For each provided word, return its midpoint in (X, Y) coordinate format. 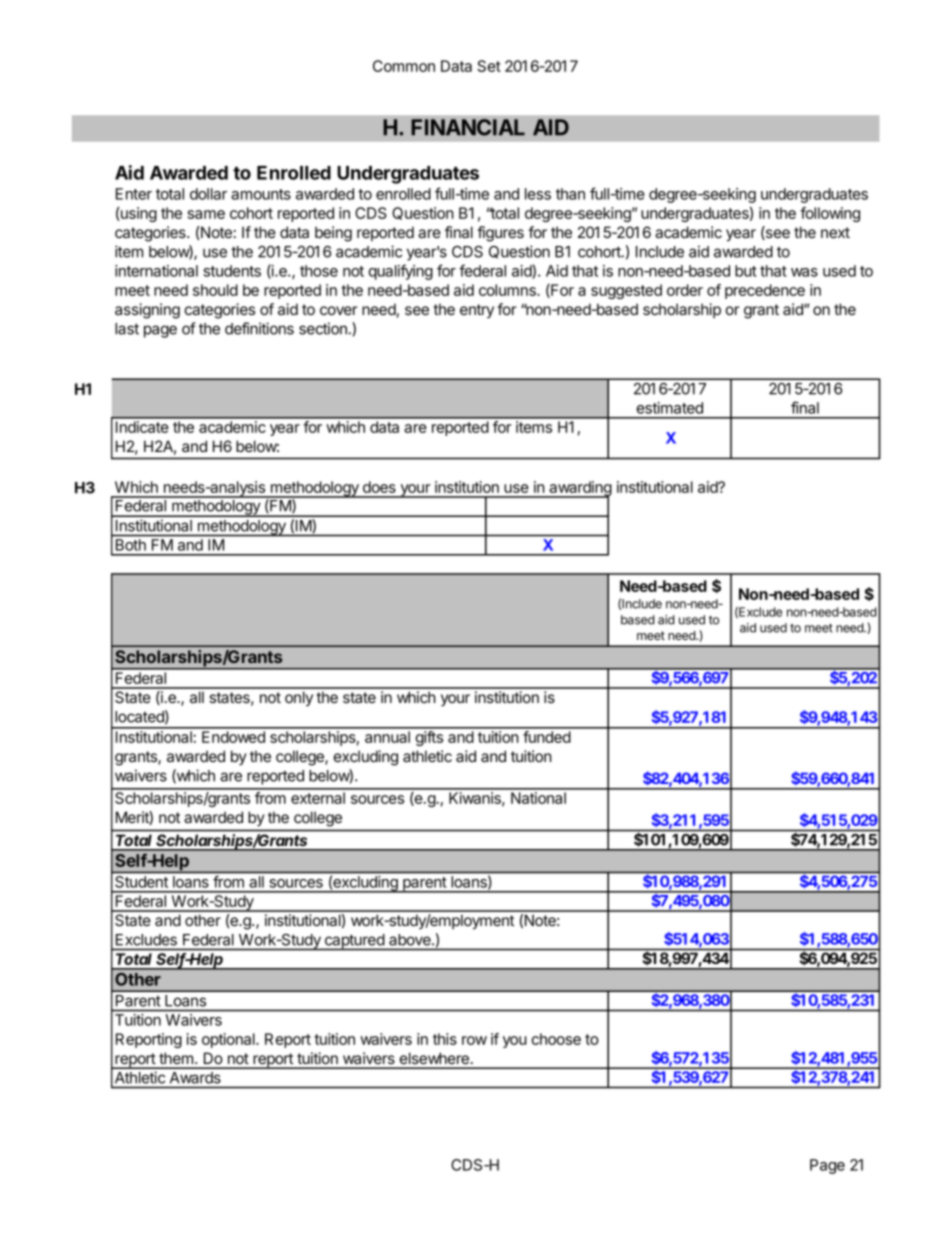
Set (489, 66)
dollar (208, 194)
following (830, 214)
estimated (669, 408)
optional (229, 1040)
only (299, 698)
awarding (579, 490)
